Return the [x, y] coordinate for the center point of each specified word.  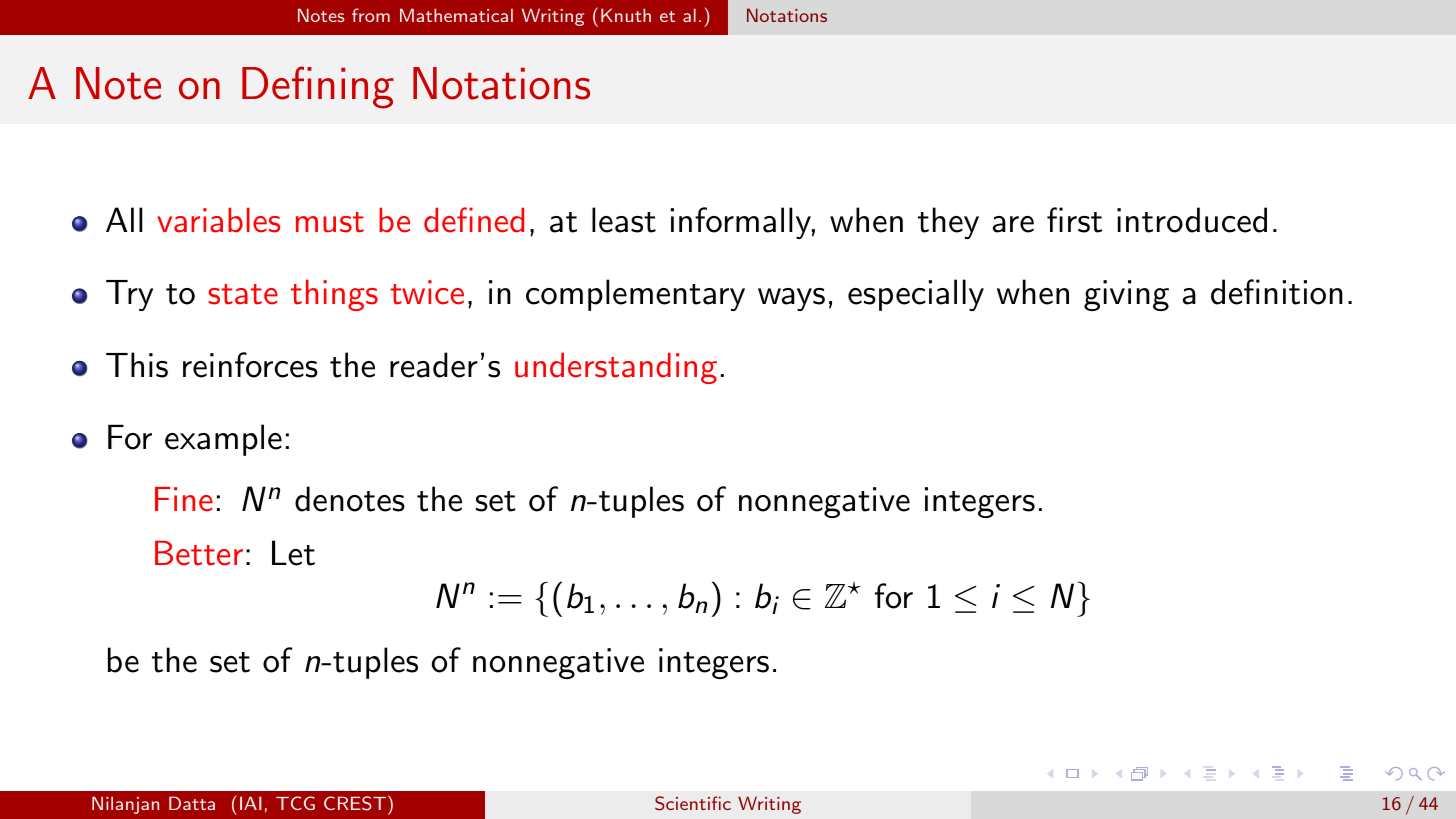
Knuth [626, 15]
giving [1126, 295]
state [243, 294]
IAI [251, 803]
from [371, 15]
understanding [616, 368]
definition [1277, 292]
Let [293, 553]
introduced [1192, 220]
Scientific [693, 803]
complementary [635, 295]
